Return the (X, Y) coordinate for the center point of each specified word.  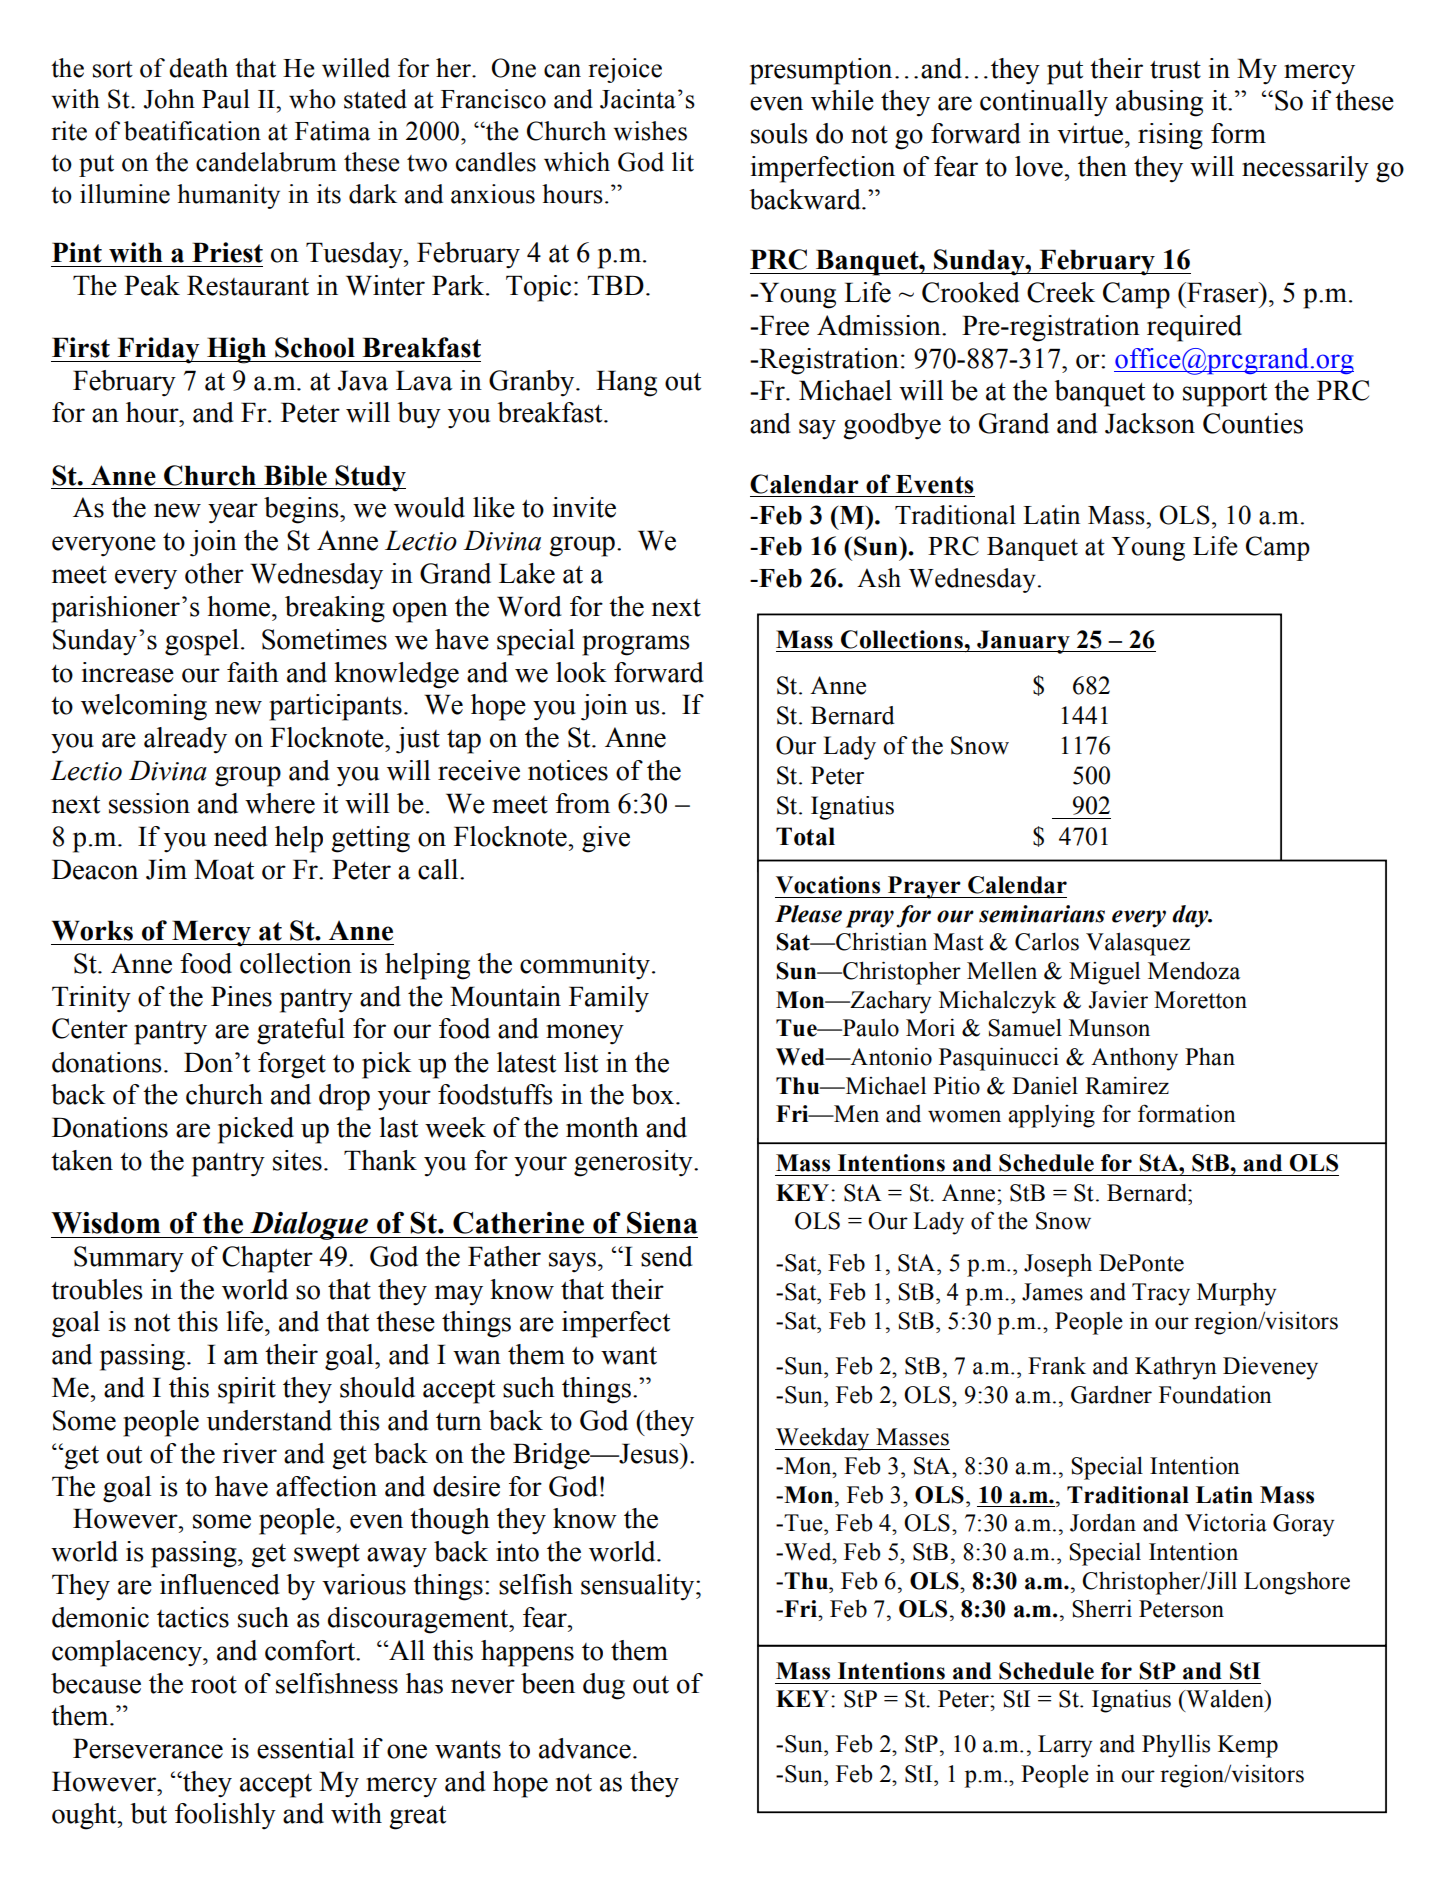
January (1023, 642)
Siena (662, 1223)
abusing (1159, 103)
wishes (650, 131)
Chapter (267, 1259)
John (169, 99)
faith (253, 672)
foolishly (225, 1816)
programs (636, 645)
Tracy (1161, 1294)
